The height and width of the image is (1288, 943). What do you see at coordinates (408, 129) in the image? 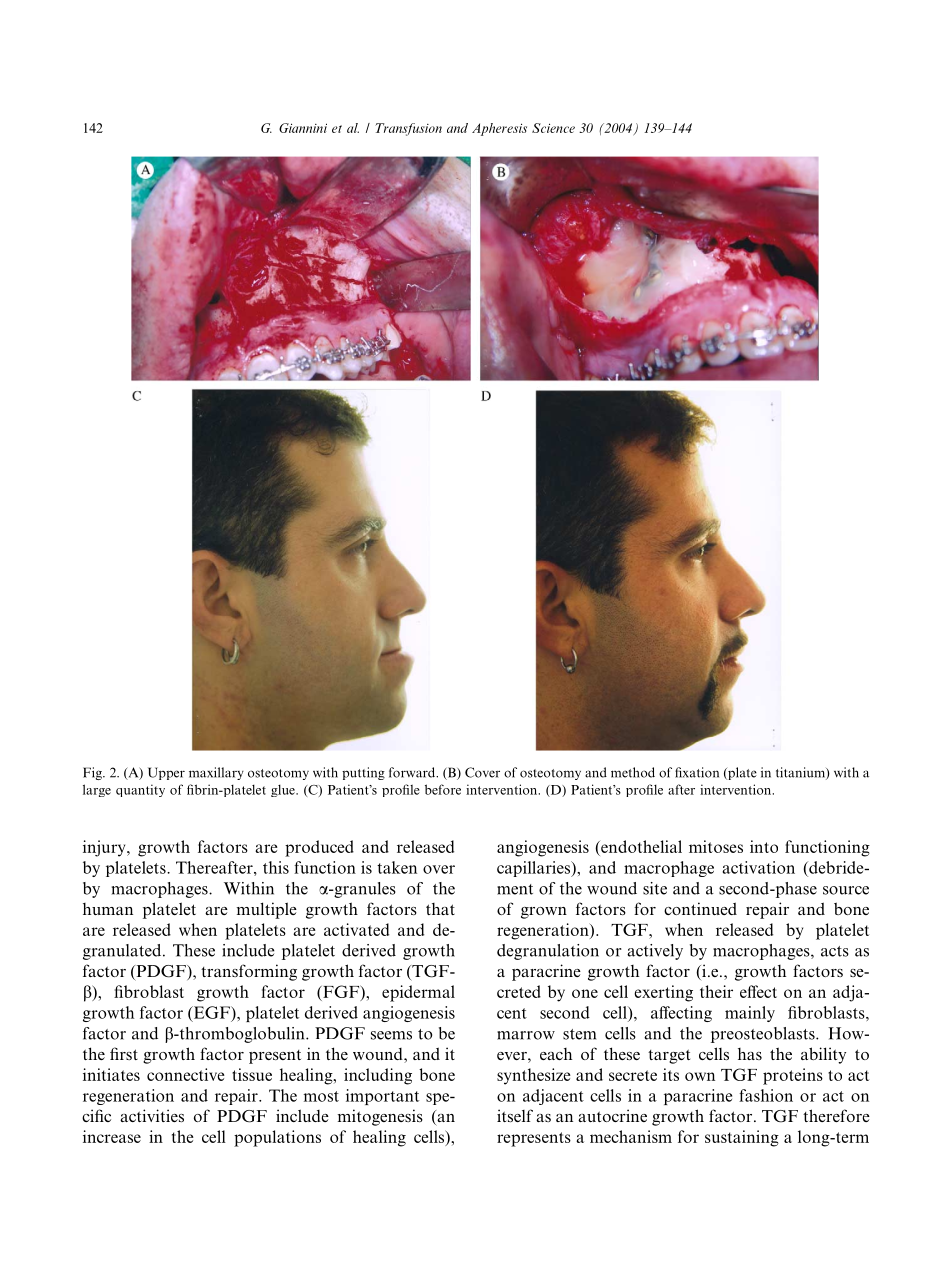
I see `Transfusion` at bounding box center [408, 129].
